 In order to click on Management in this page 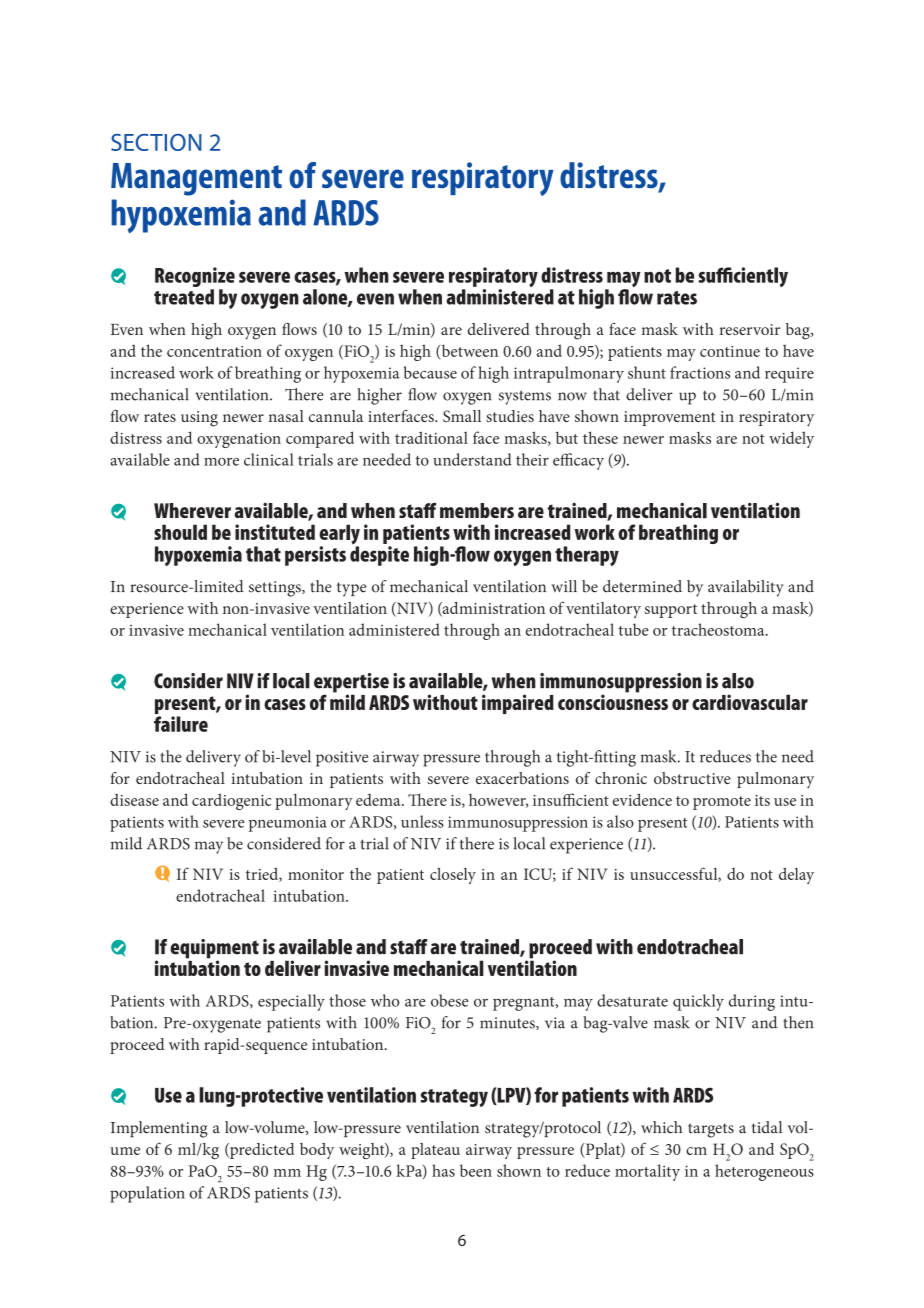, I will do `click(196, 179)`.
